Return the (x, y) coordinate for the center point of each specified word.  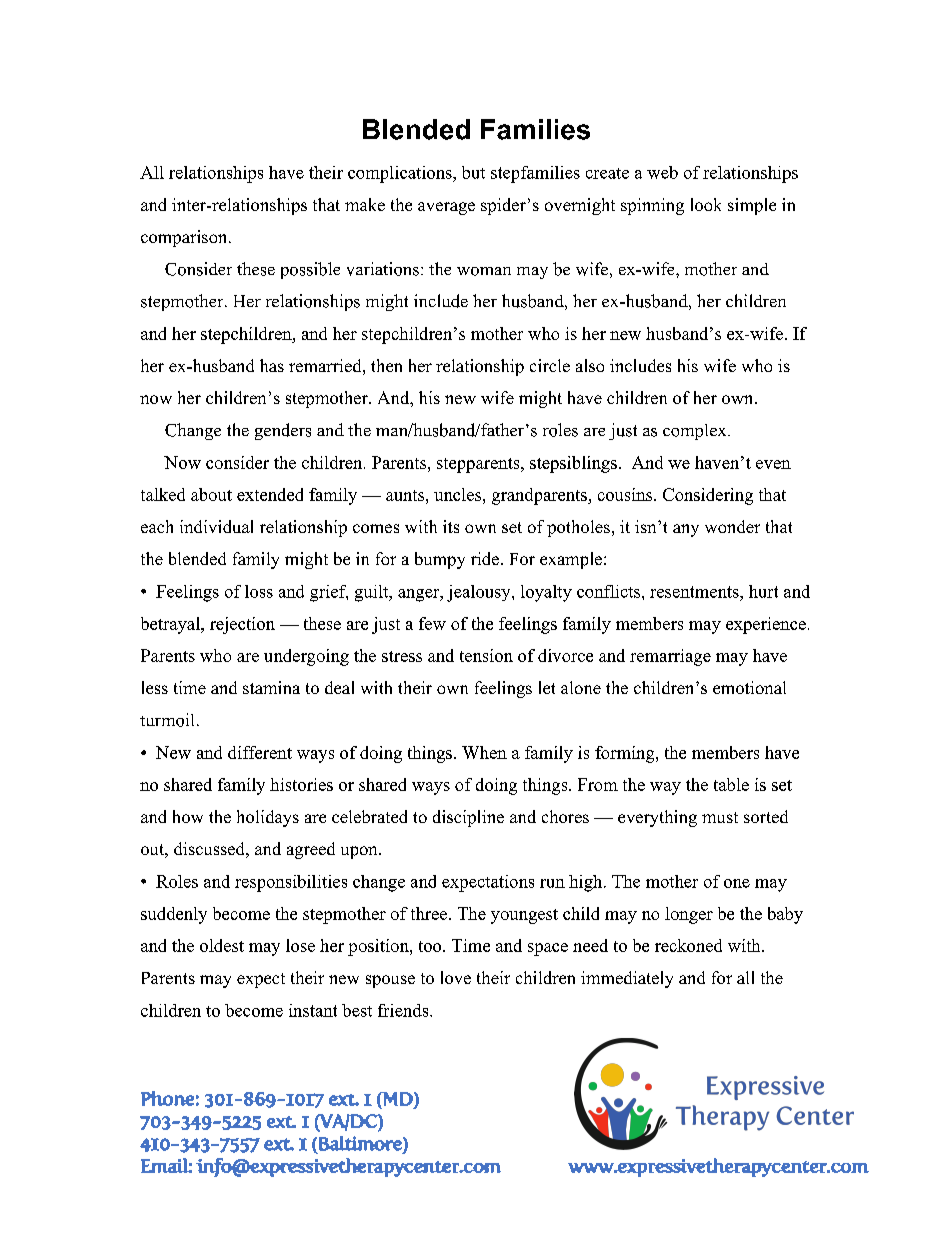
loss (259, 591)
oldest (222, 945)
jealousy (480, 593)
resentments (695, 592)
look (706, 204)
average (446, 208)
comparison (185, 238)
